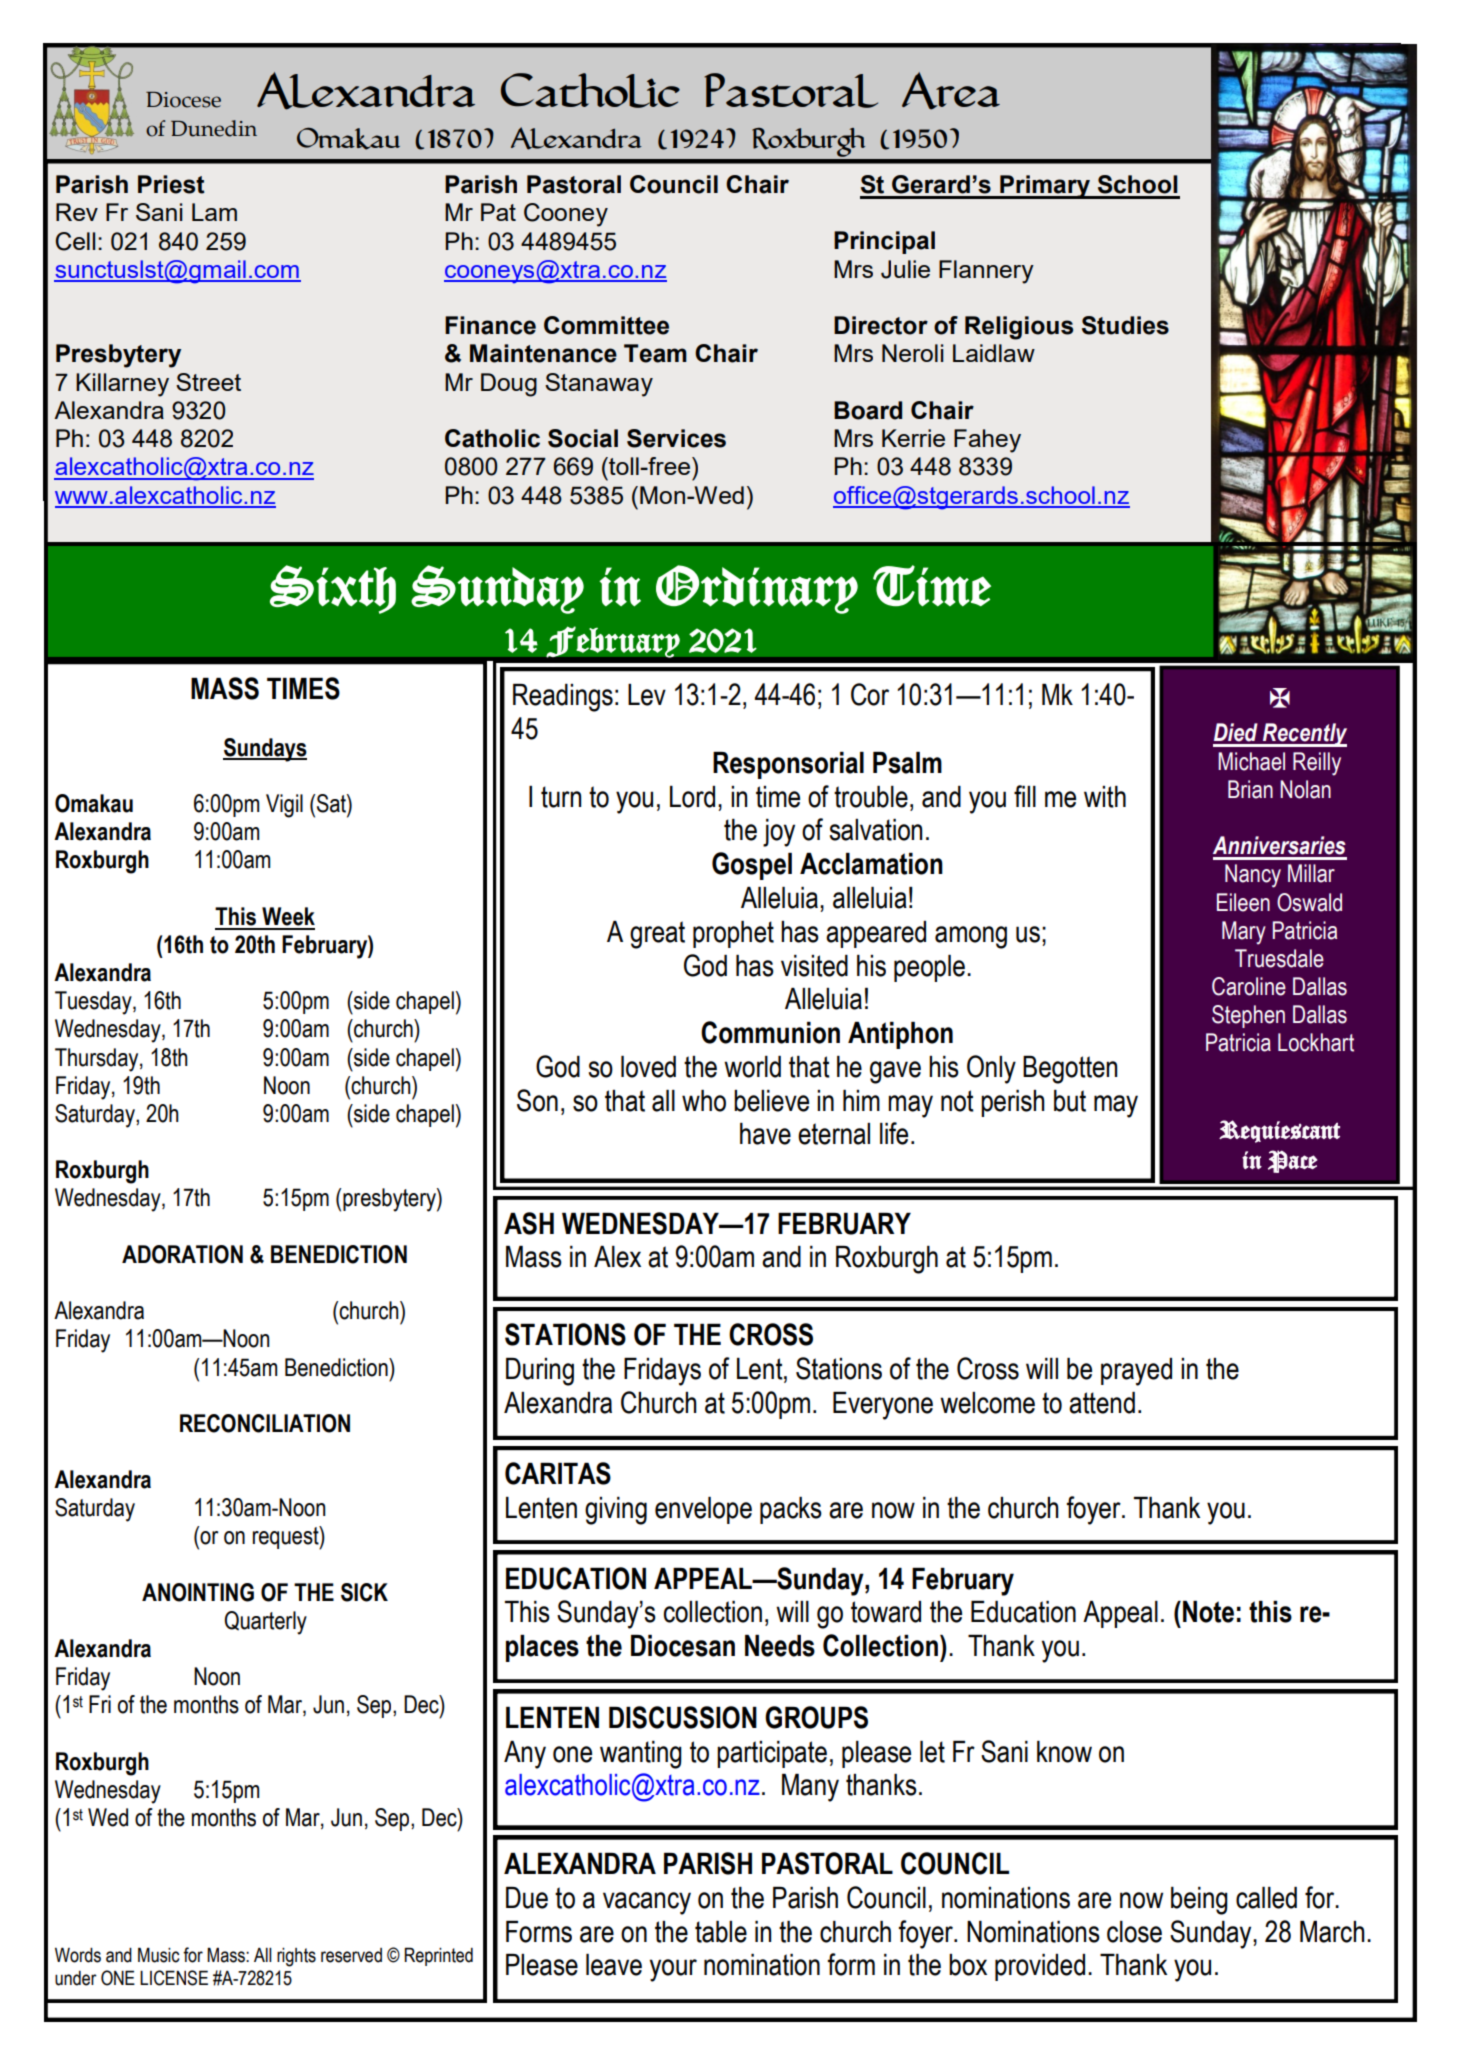 This page has width=1461, height=2066. Describe the element at coordinates (951, 91) in the page. I see `Area` at that location.
